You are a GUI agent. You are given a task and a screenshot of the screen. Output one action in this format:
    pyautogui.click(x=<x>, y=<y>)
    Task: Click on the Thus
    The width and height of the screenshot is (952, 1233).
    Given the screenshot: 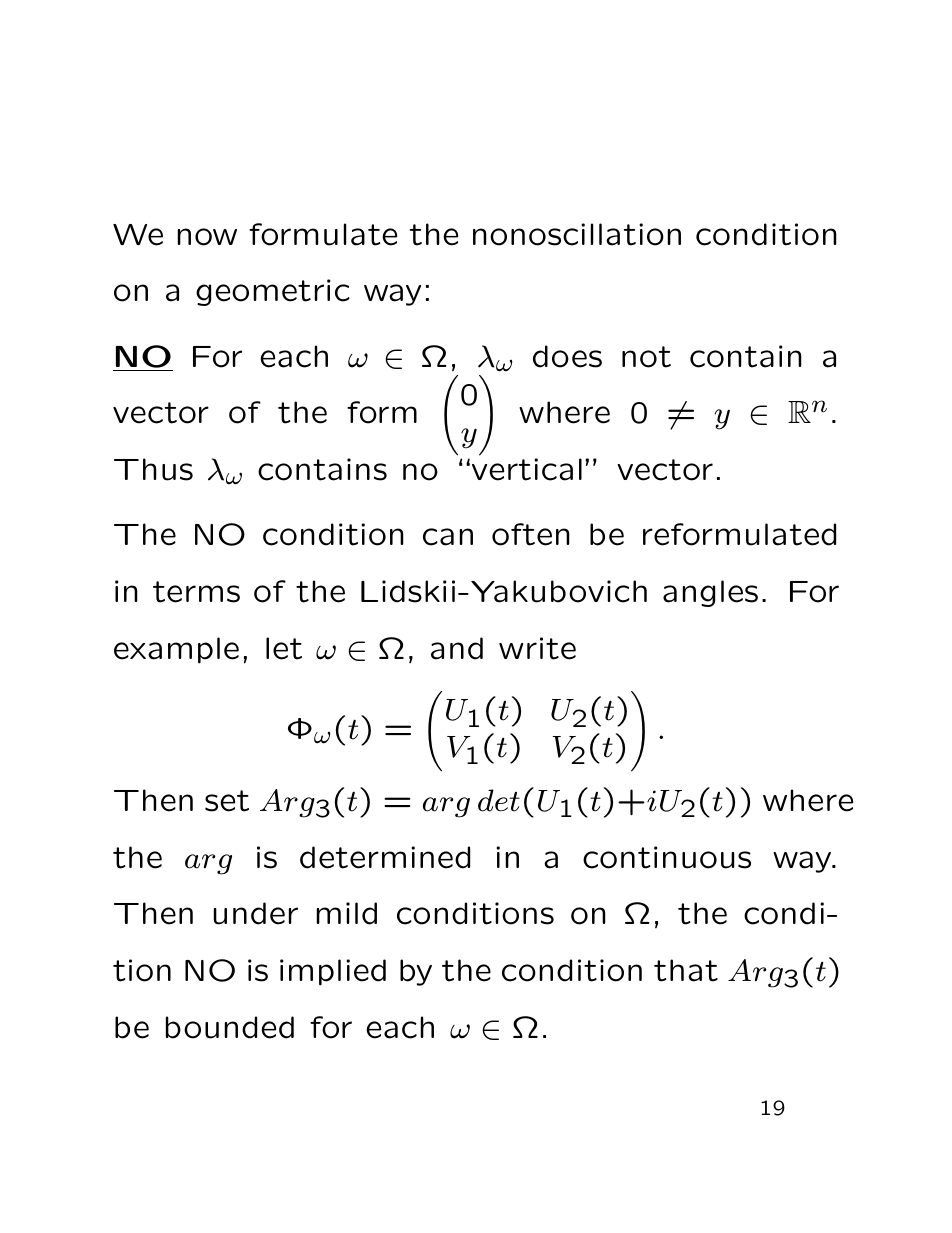 What is the action you would take?
    pyautogui.click(x=153, y=469)
